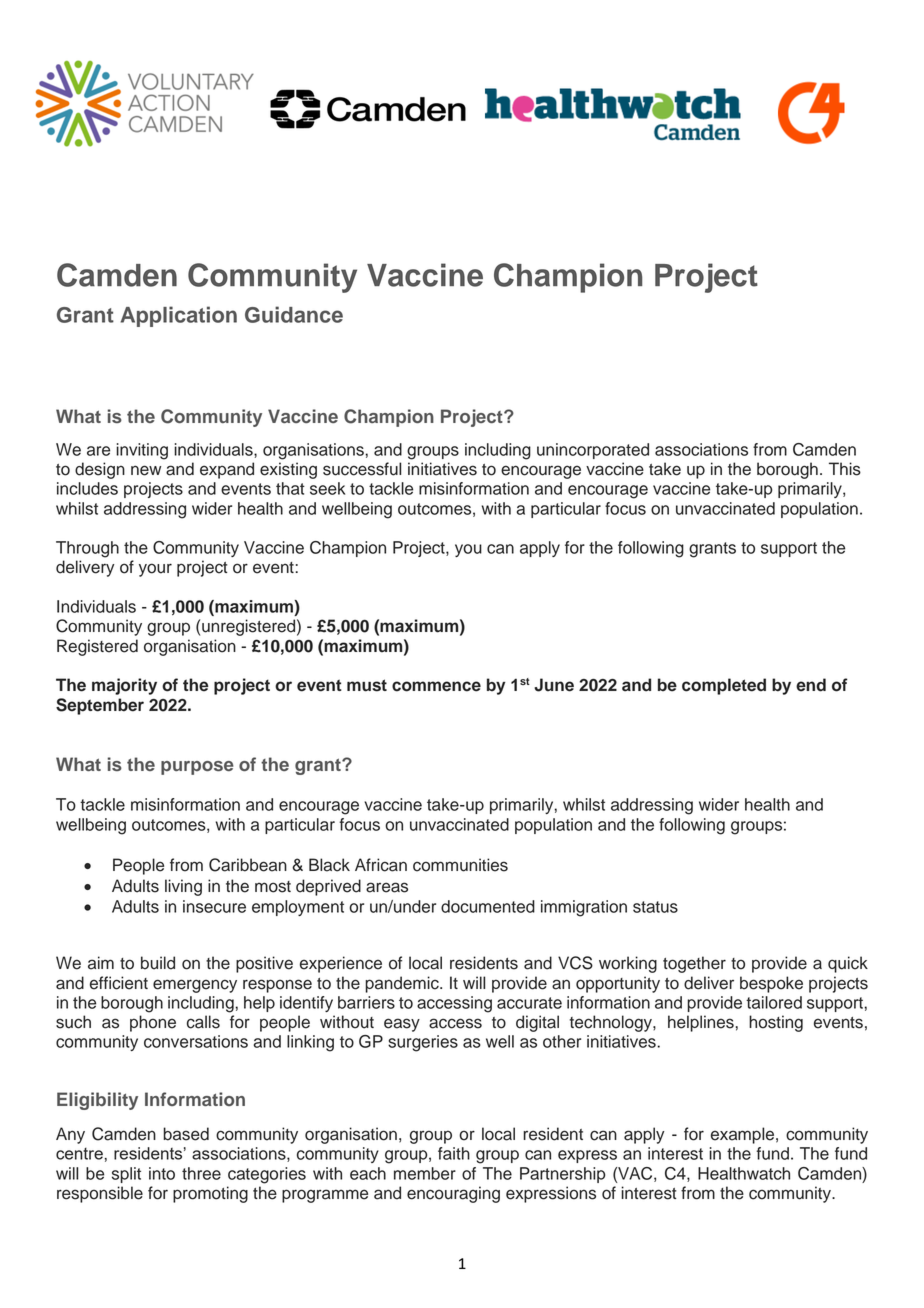  What do you see at coordinates (403, 984) in the screenshot?
I see `pandemic` at bounding box center [403, 984].
